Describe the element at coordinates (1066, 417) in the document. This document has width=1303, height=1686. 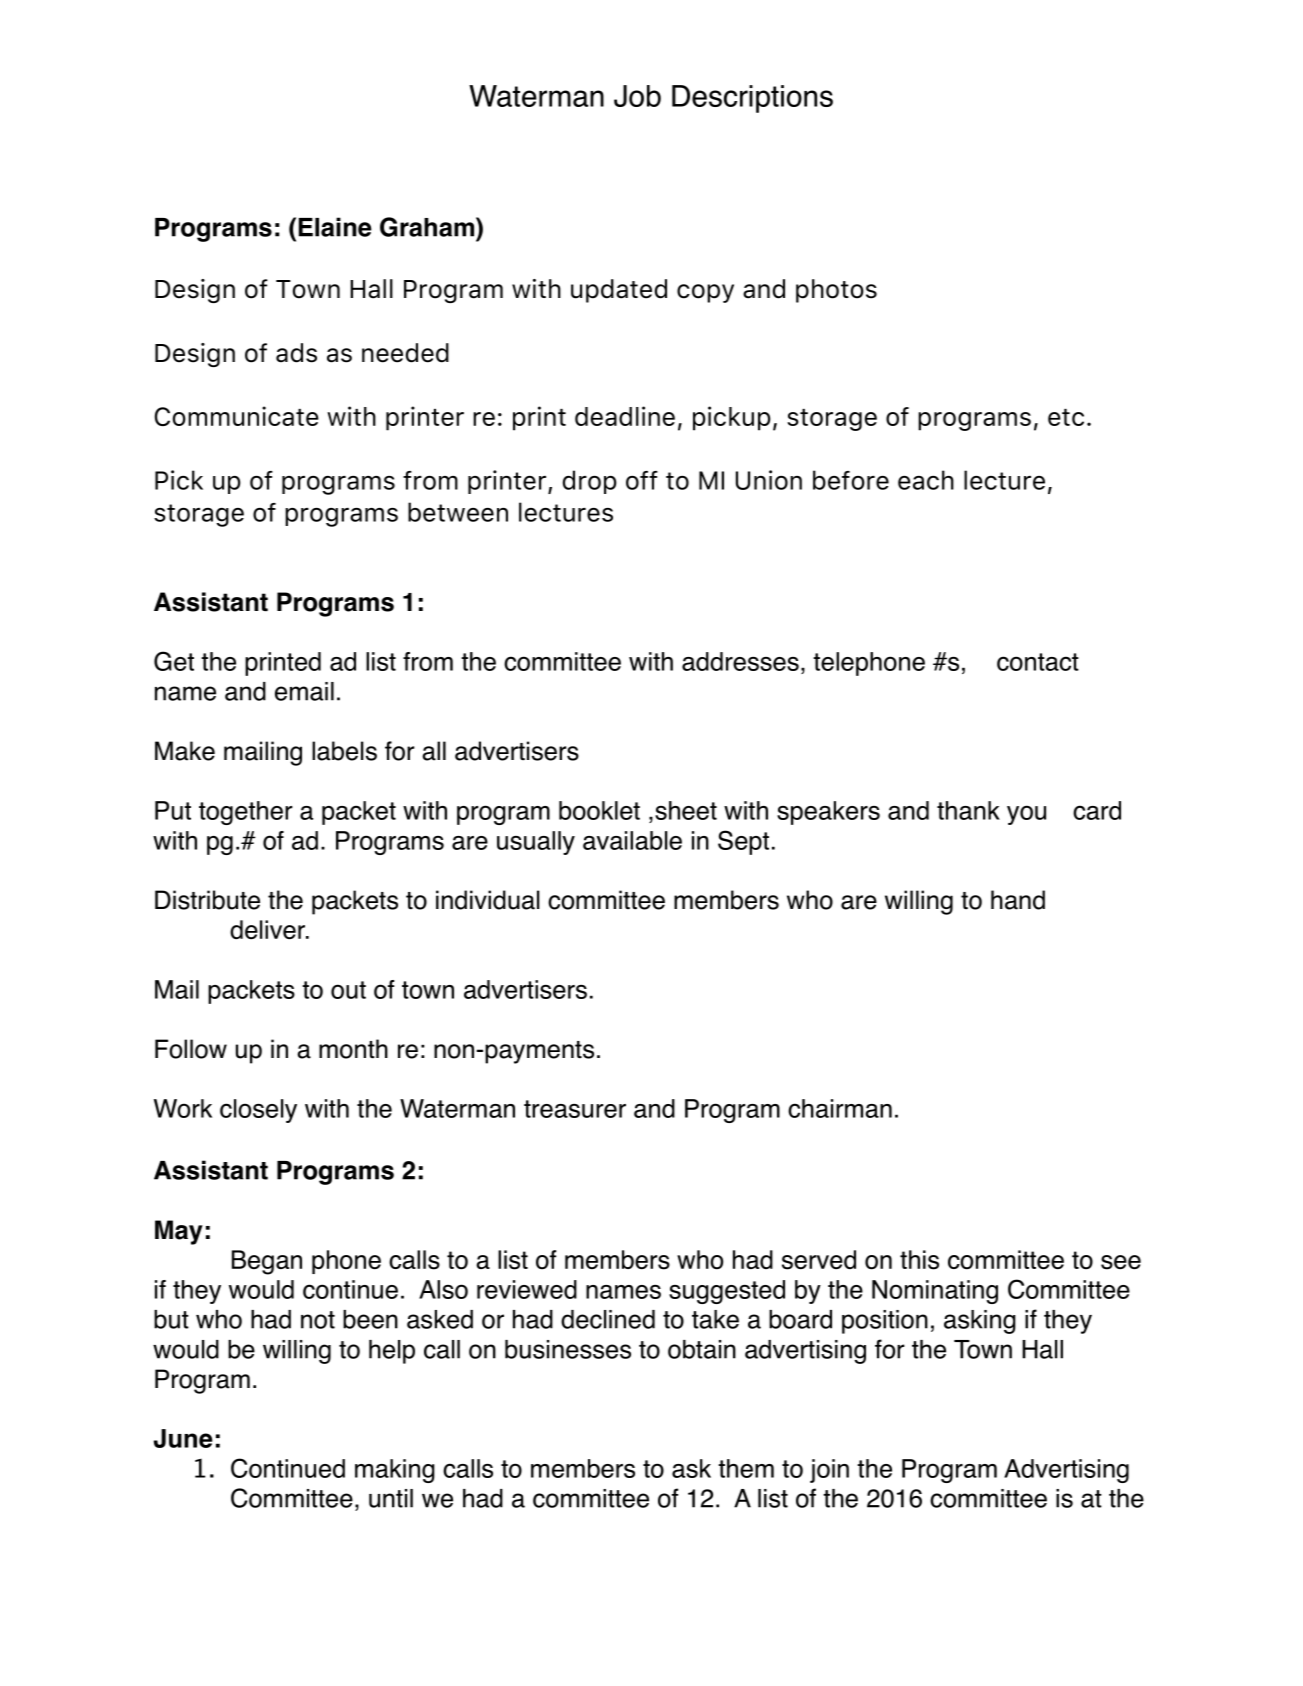
I see `etc` at that location.
